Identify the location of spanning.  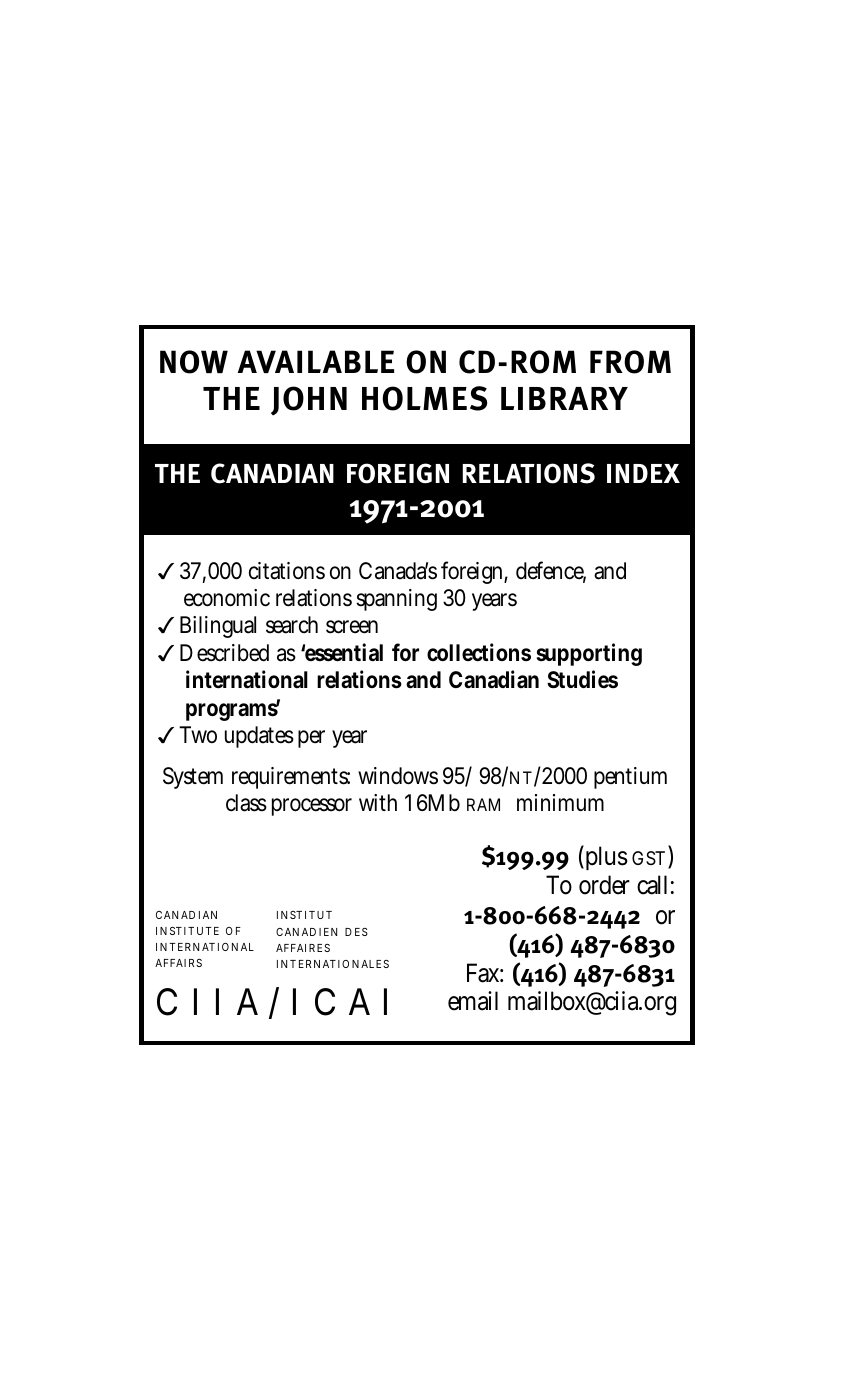
(396, 600).
